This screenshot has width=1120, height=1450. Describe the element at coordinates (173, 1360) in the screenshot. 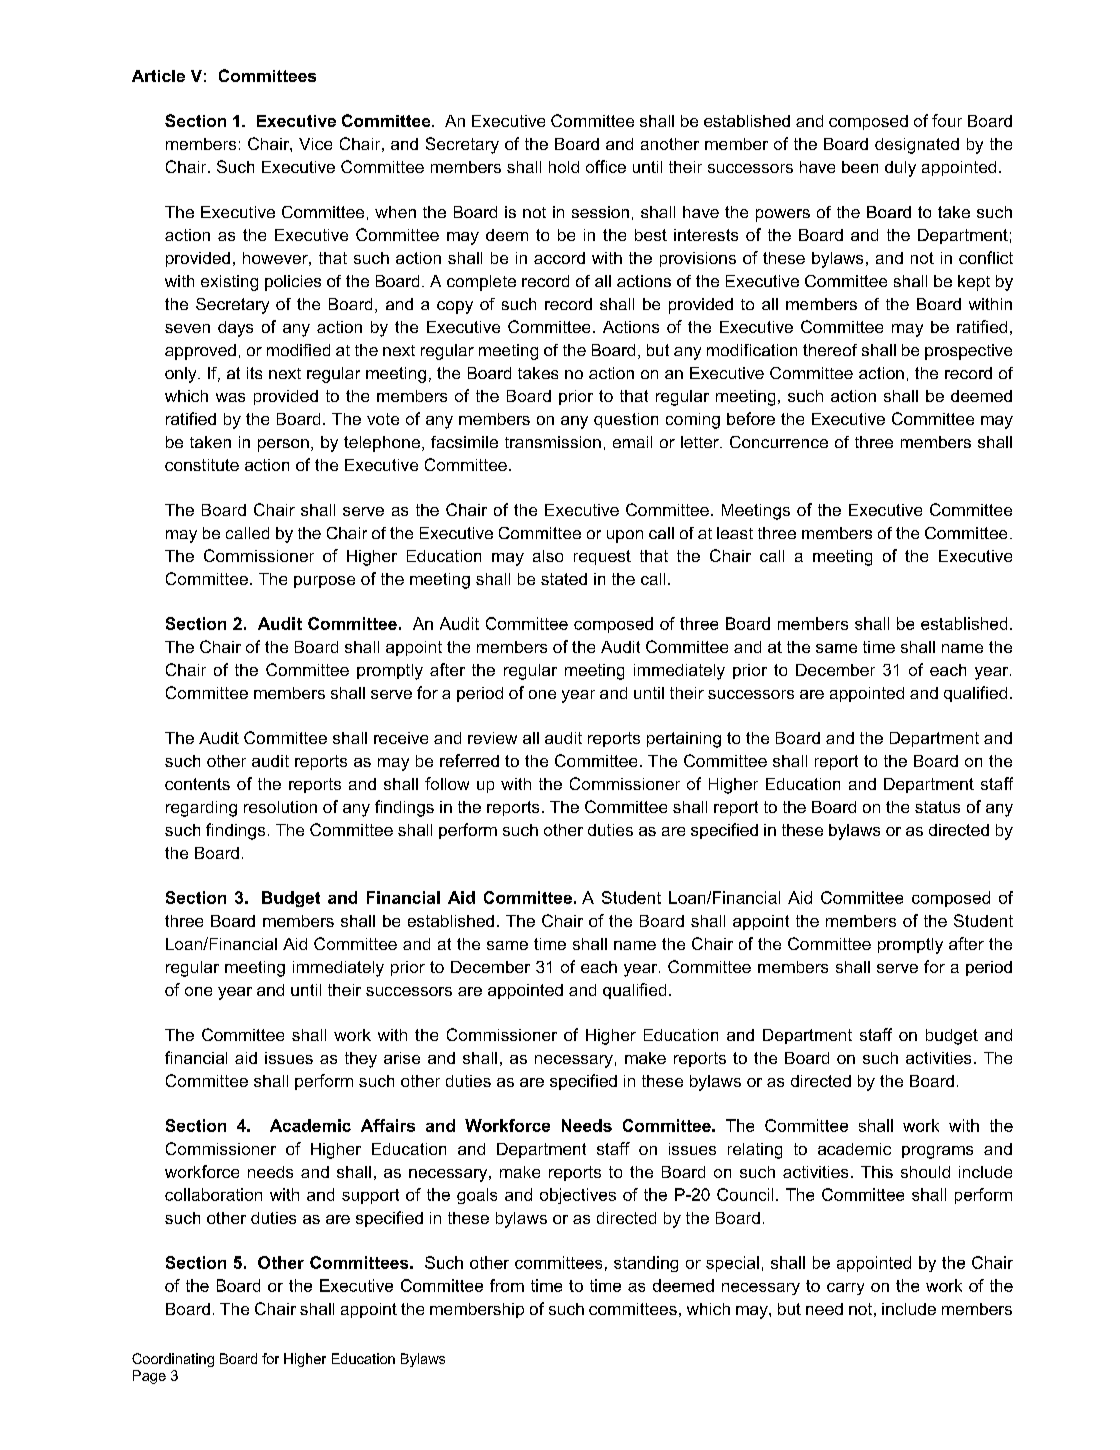

I see `Coordinating` at that location.
